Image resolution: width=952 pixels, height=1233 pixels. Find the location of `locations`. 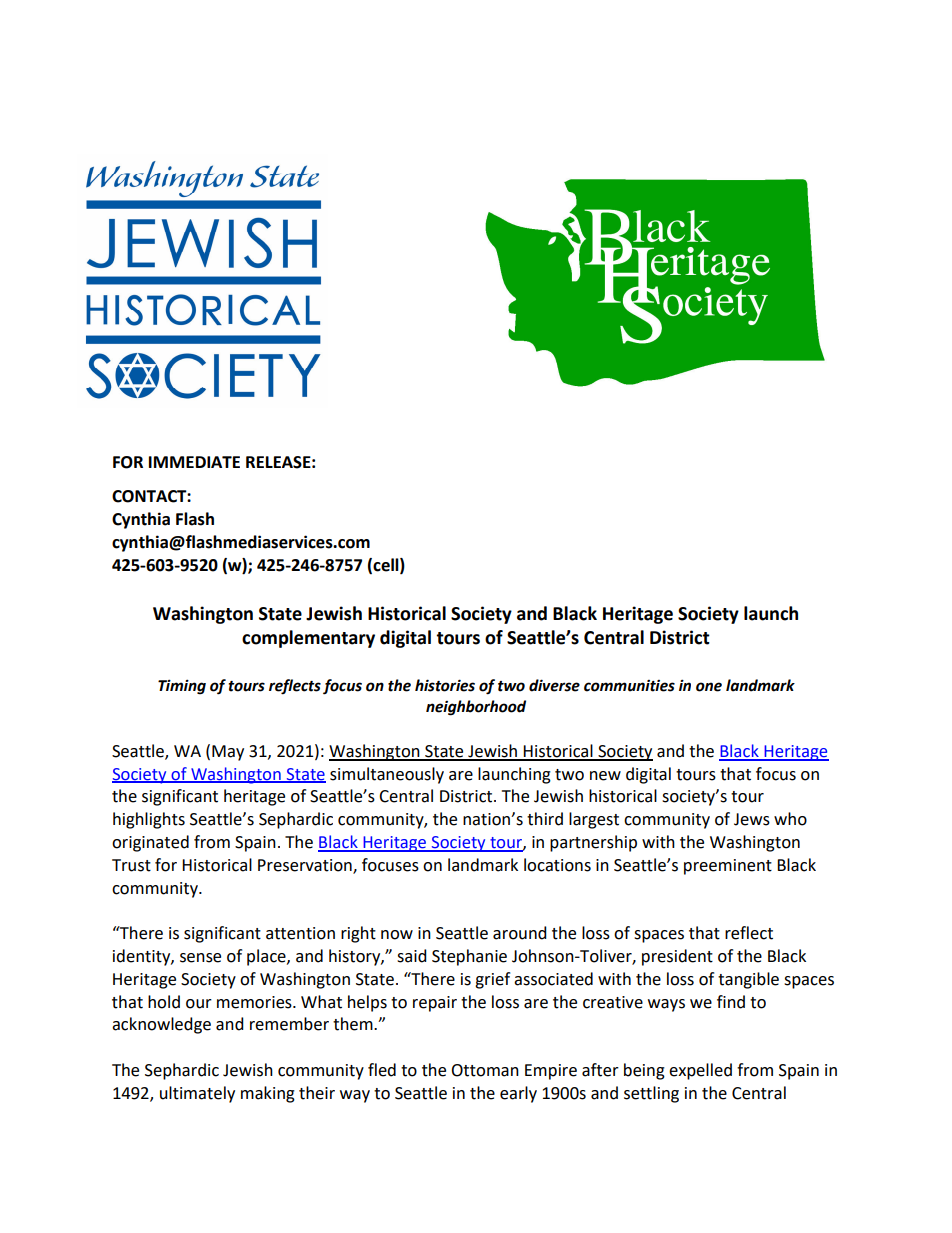

locations is located at coordinates (557, 865).
